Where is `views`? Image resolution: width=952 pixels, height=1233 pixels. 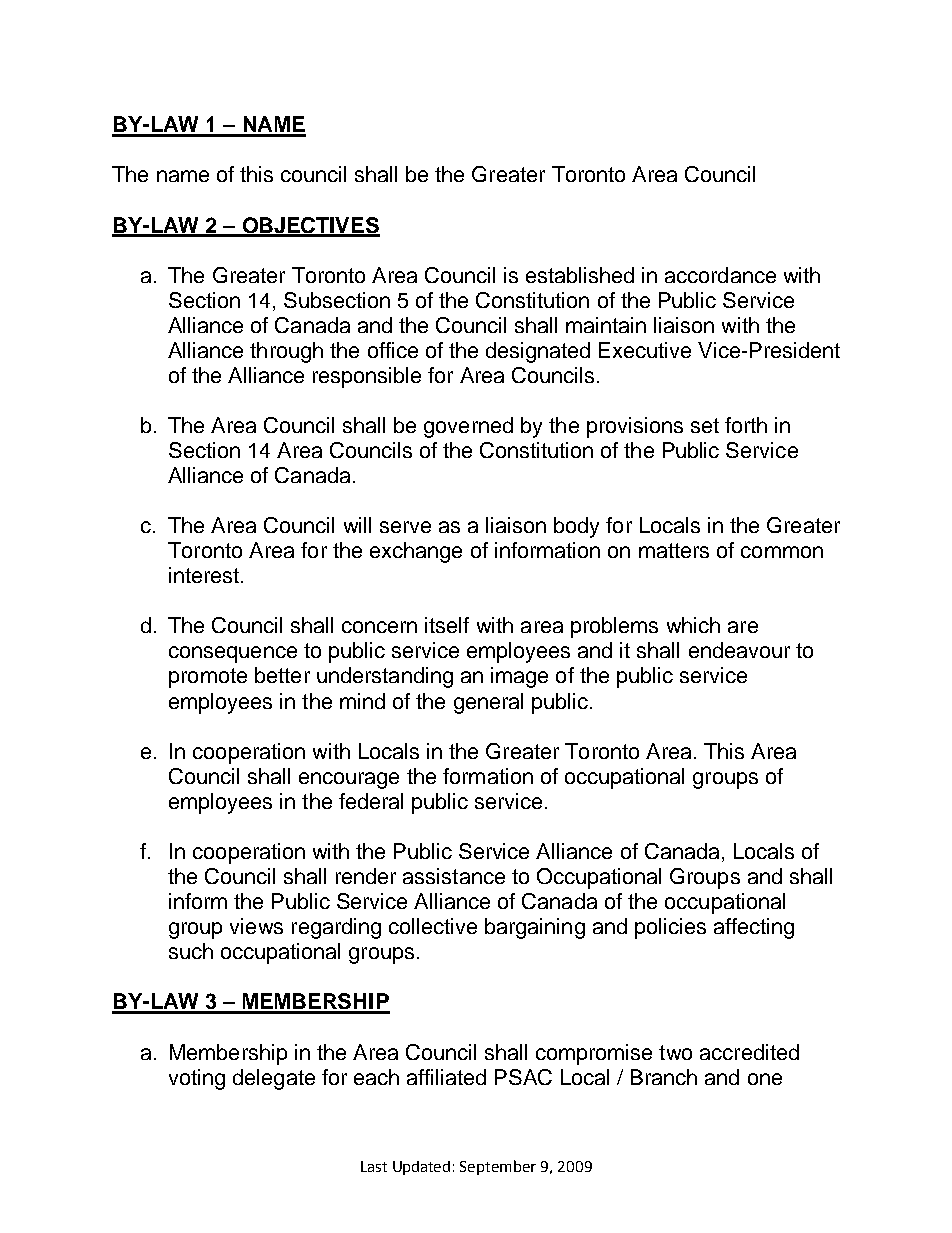
views is located at coordinates (256, 926).
